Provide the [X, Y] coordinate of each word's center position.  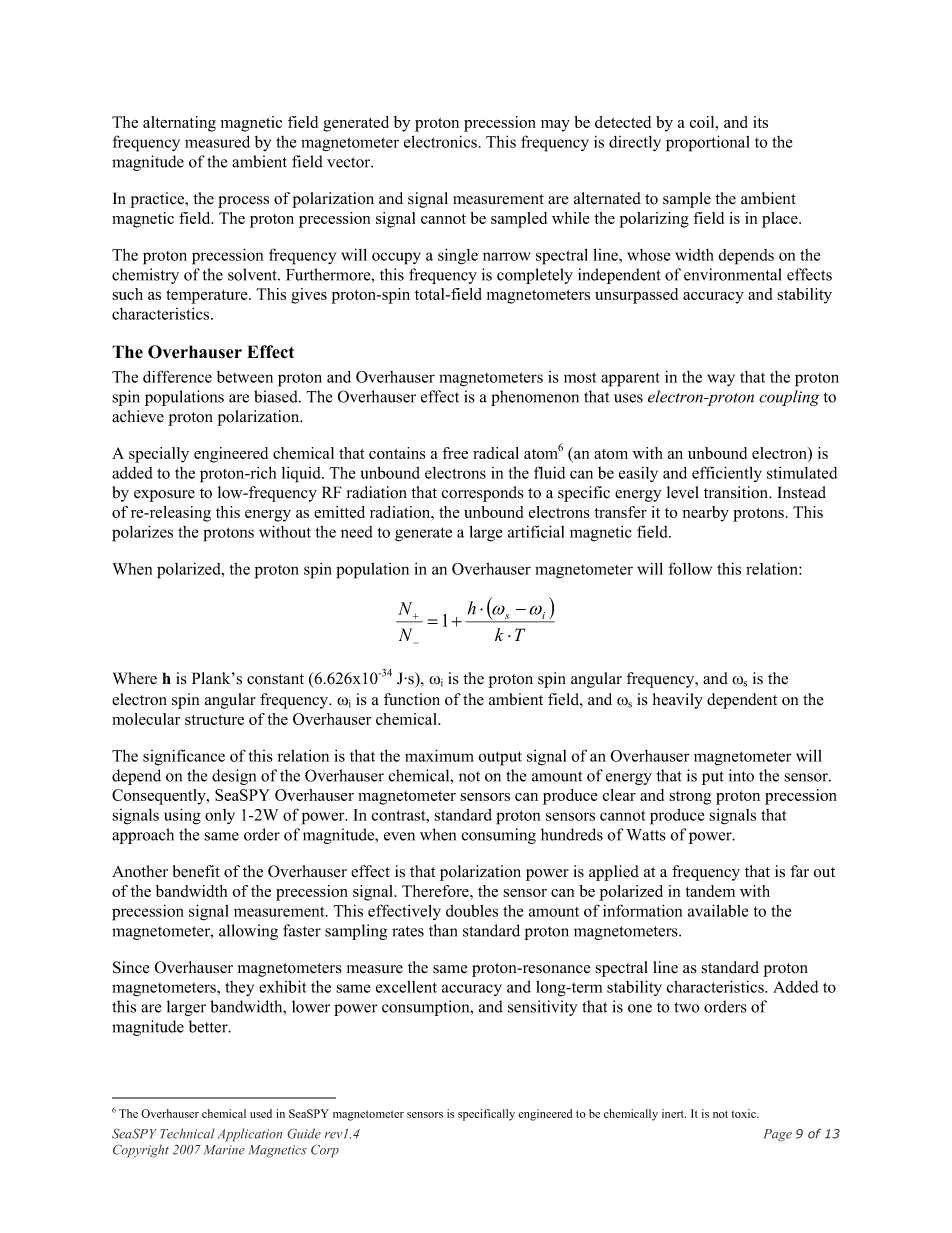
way [721, 380]
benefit [196, 871]
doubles [472, 911]
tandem [710, 891]
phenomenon [535, 398]
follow [690, 568]
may [555, 126]
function [412, 699]
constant [275, 679]
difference [177, 376]
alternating [179, 124]
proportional [708, 143]
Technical [187, 1133]
